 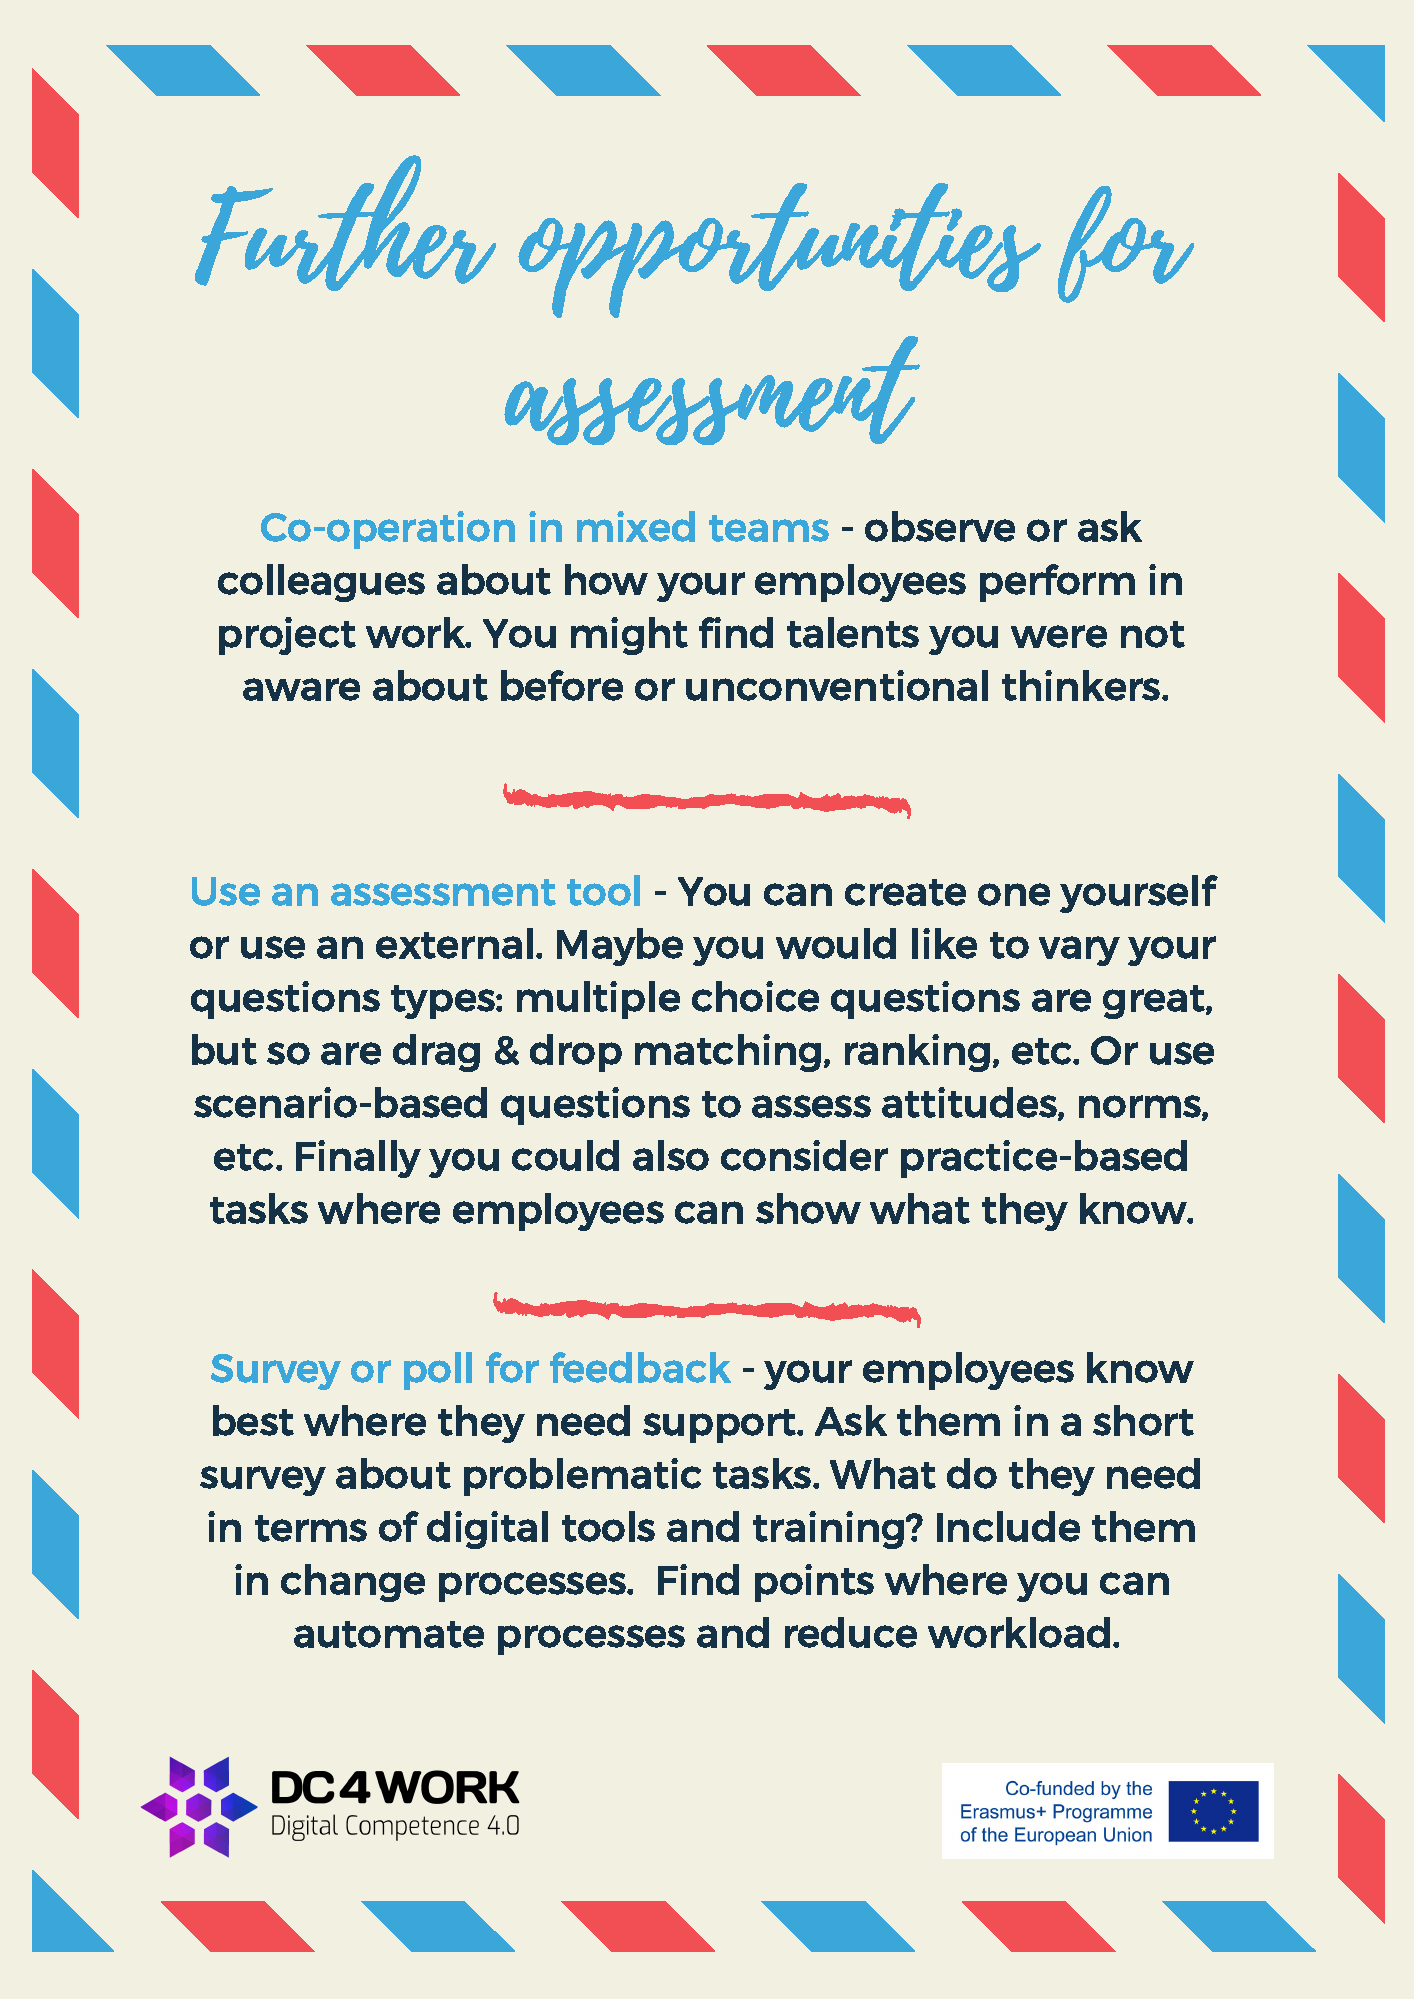 What do you see at coordinates (671, 1155) in the screenshot?
I see `also` at bounding box center [671, 1155].
